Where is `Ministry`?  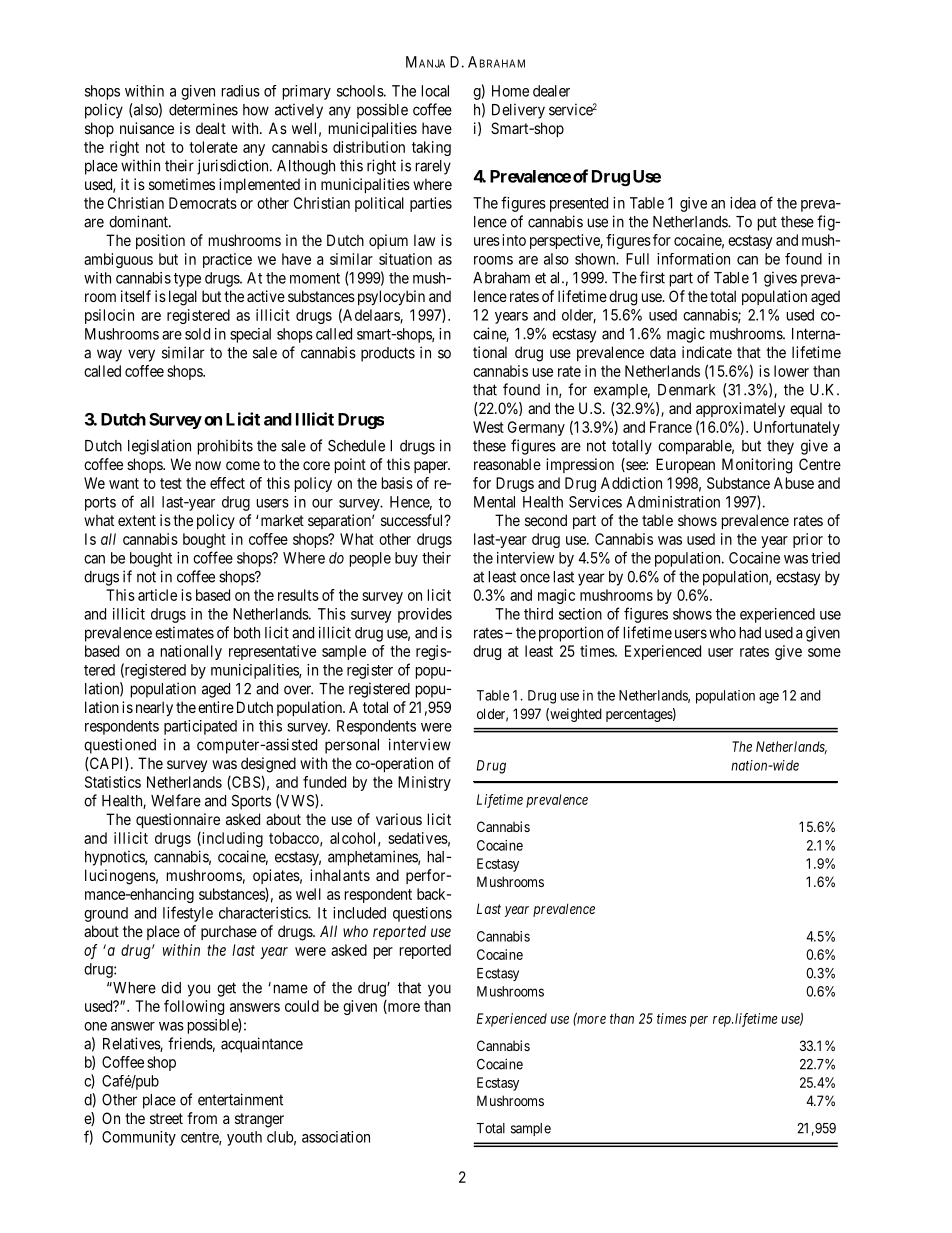
Ministry is located at coordinates (424, 783).
